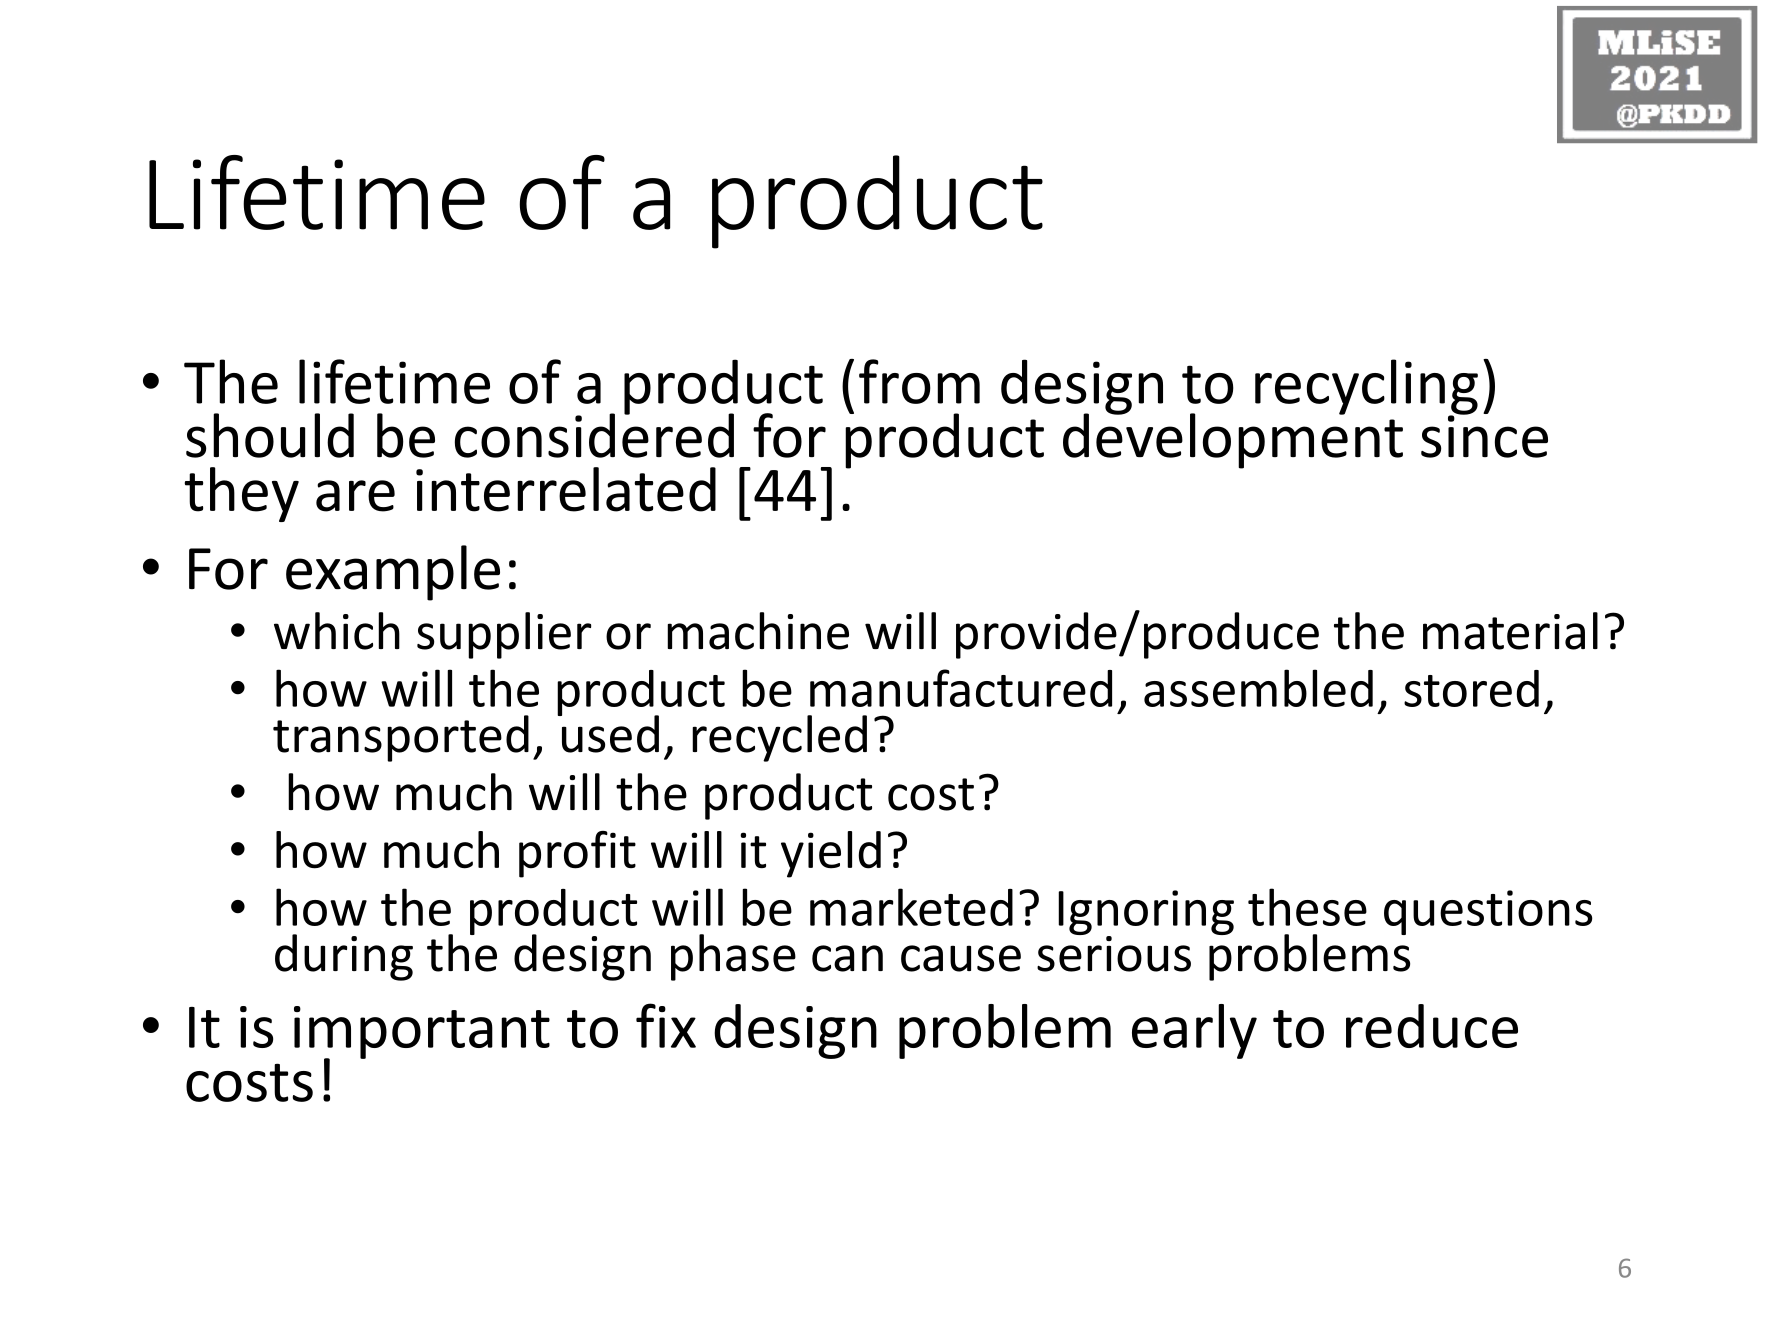 This screenshot has width=1772, height=1329. I want to click on recycling, so click(1366, 388).
